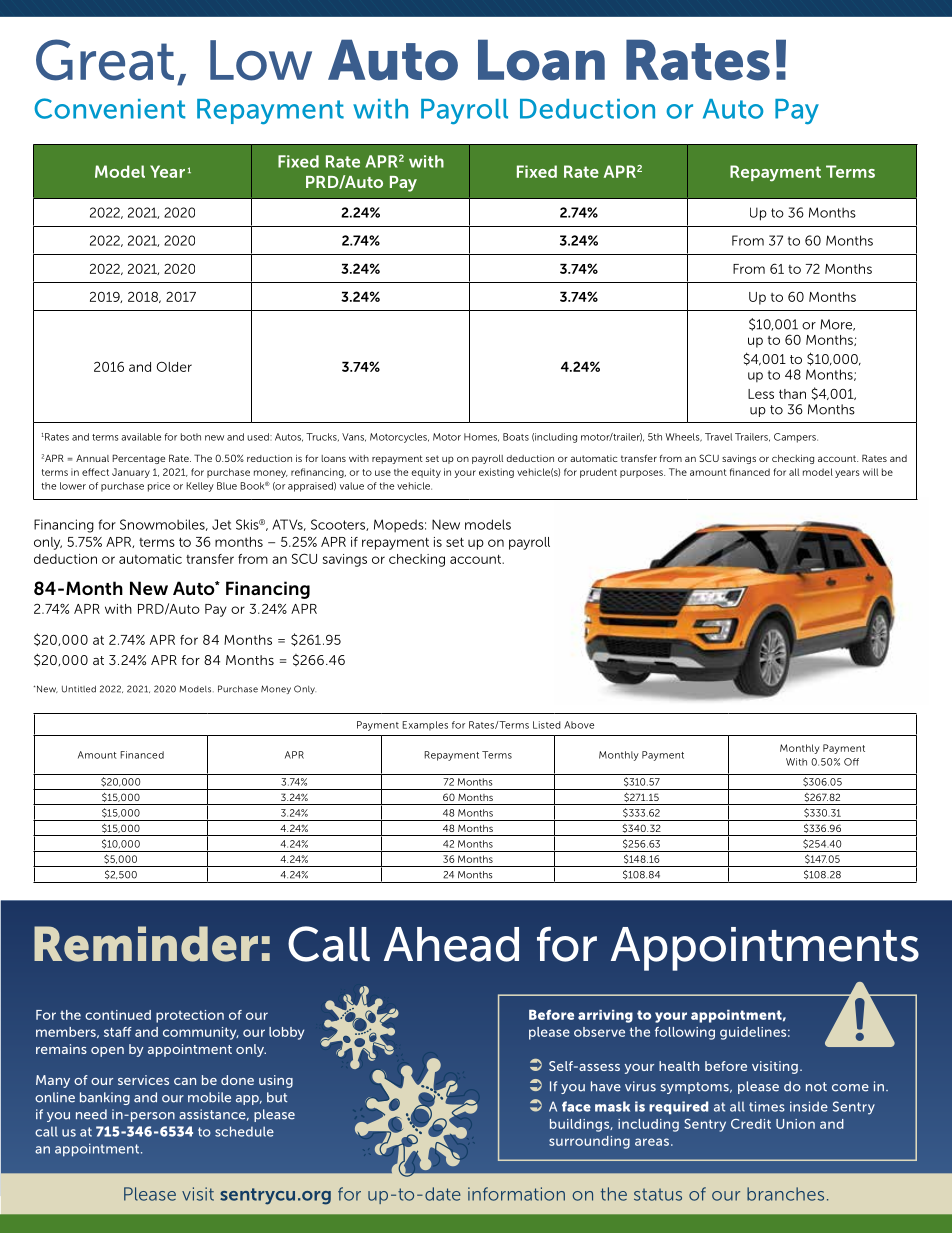 The width and height of the screenshot is (952, 1233). What do you see at coordinates (146, 944) in the screenshot?
I see `Reminder` at bounding box center [146, 944].
